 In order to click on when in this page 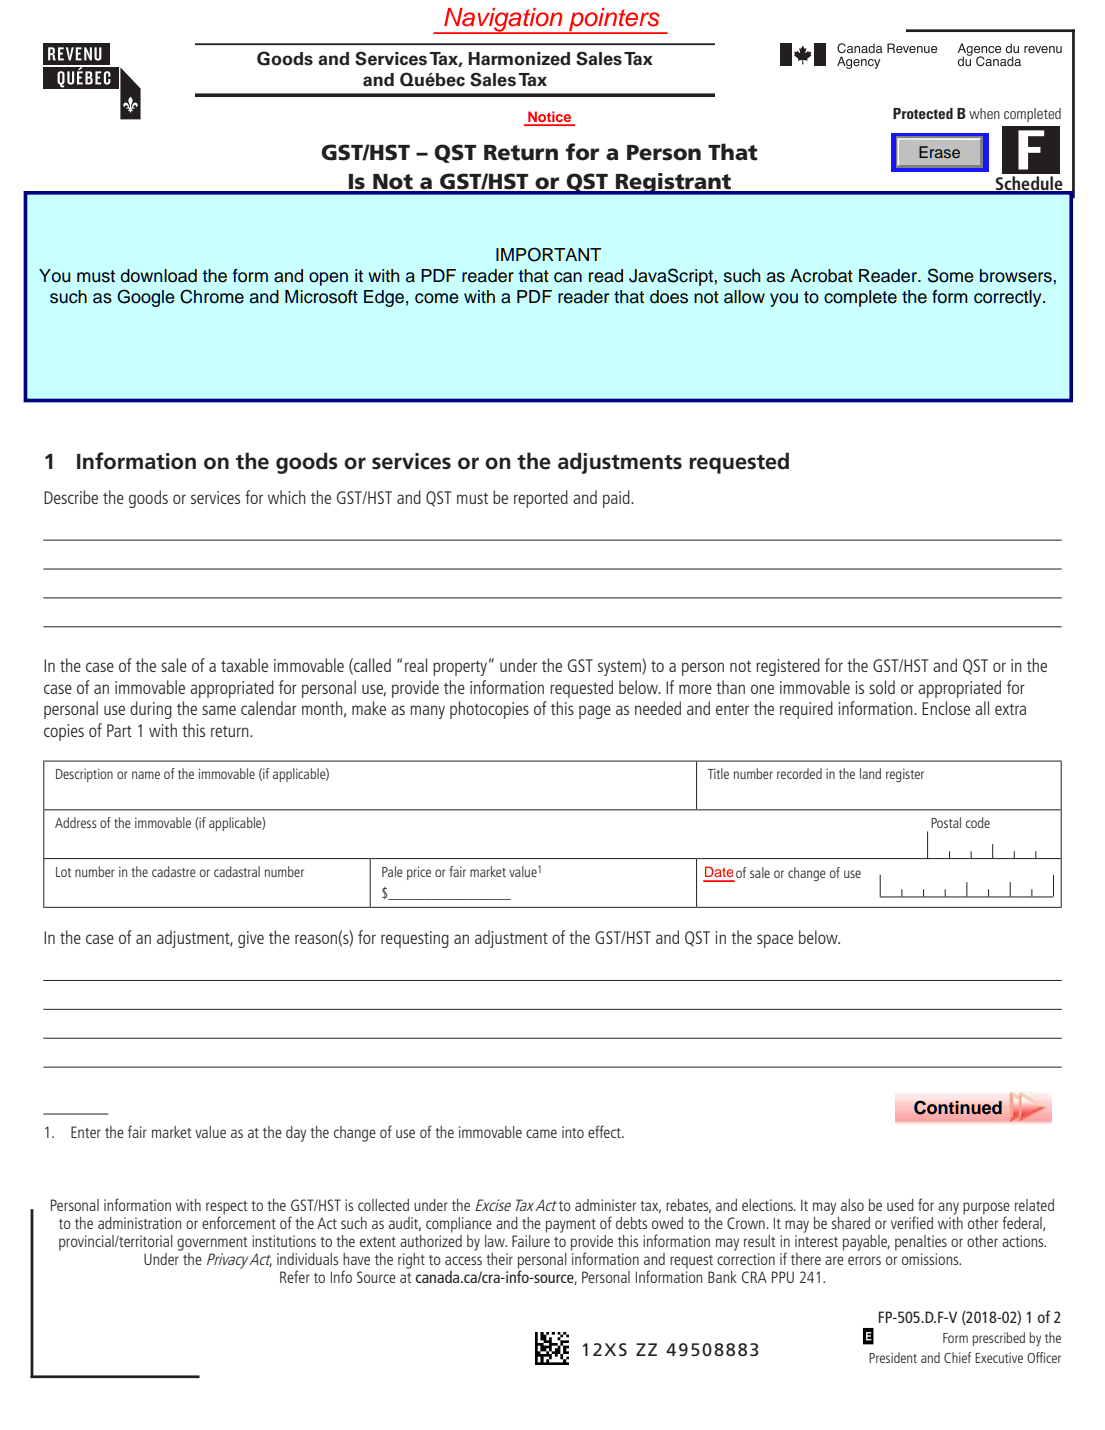, I will do `click(984, 113)`.
